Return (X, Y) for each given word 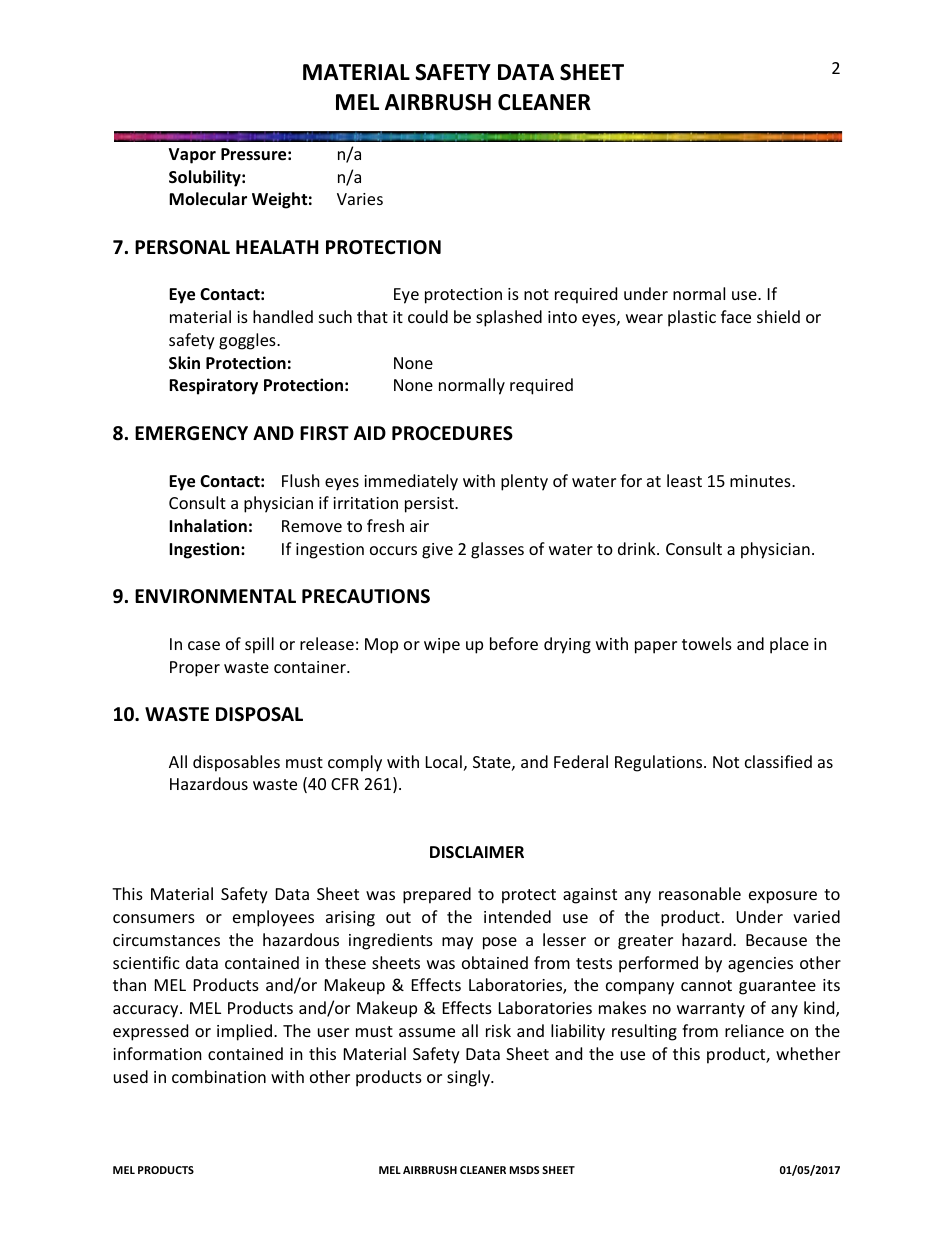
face (736, 316)
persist (430, 505)
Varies (360, 199)
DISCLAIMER (477, 852)
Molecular (208, 199)
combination (219, 1076)
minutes (761, 481)
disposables (236, 763)
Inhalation (208, 526)
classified (778, 761)
